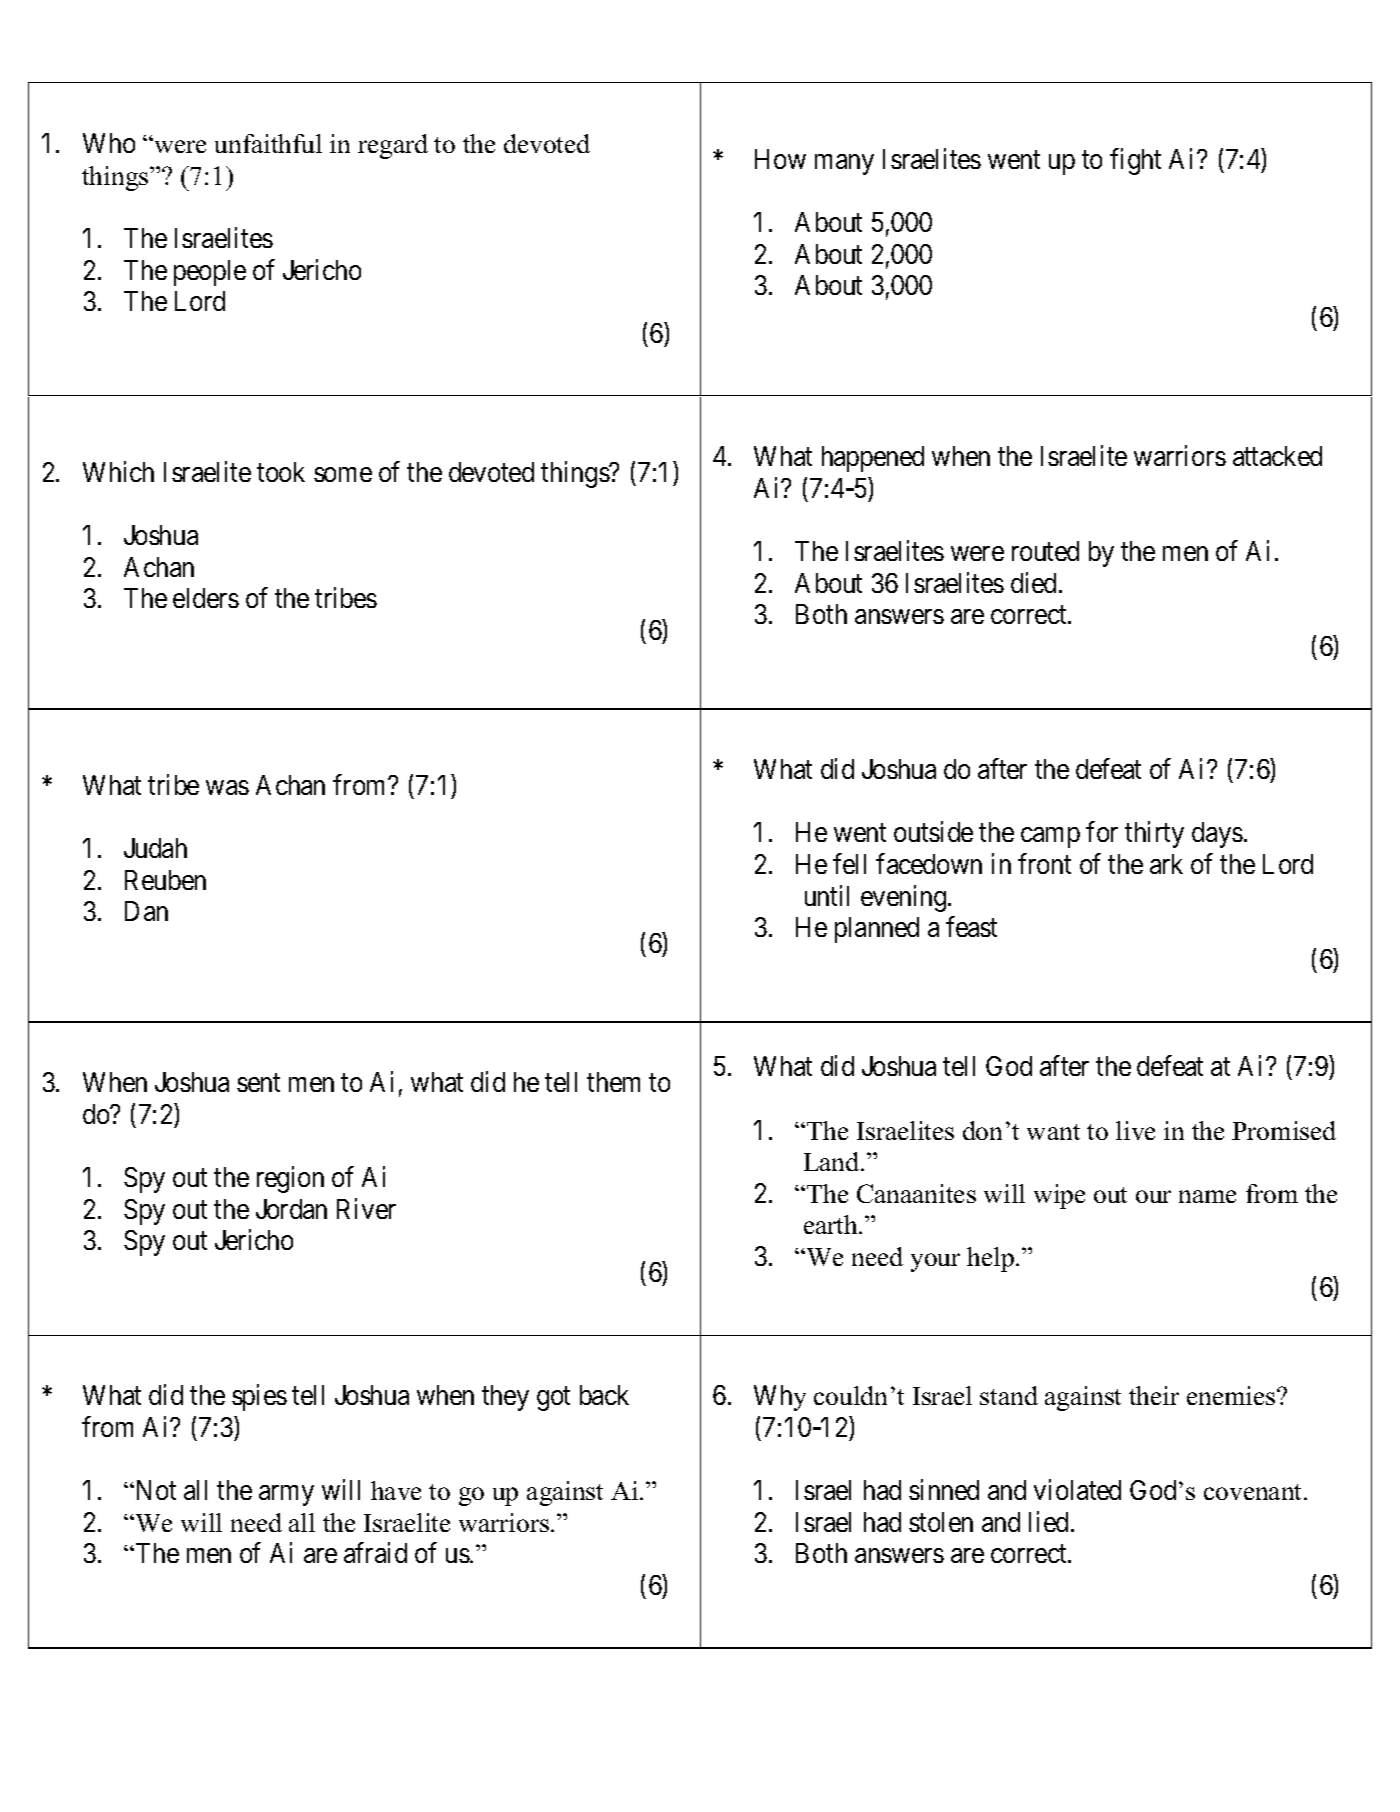 This image has width=1400, height=1812. I want to click on How, so click(780, 159).
